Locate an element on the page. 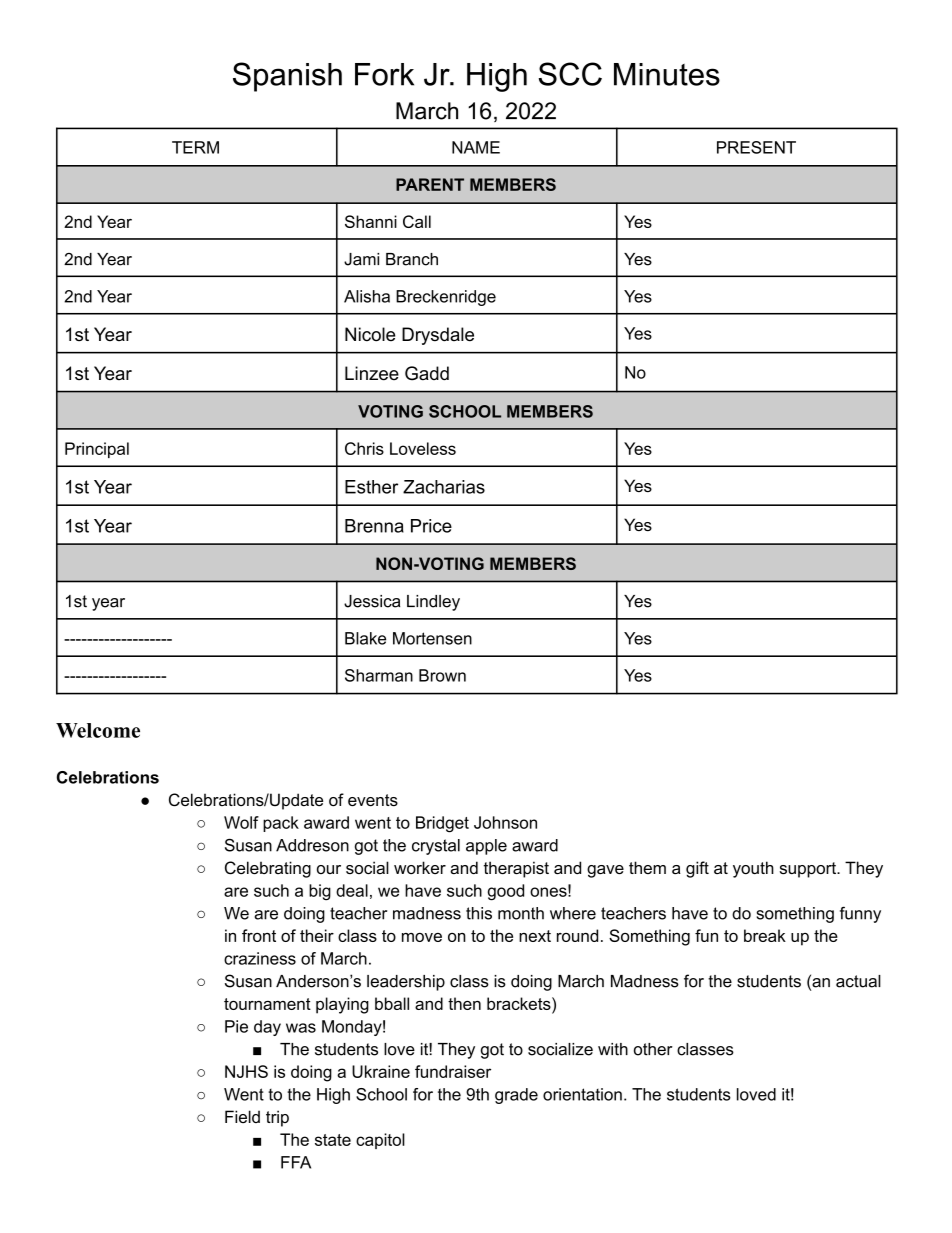  PRESENT is located at coordinates (756, 147).
